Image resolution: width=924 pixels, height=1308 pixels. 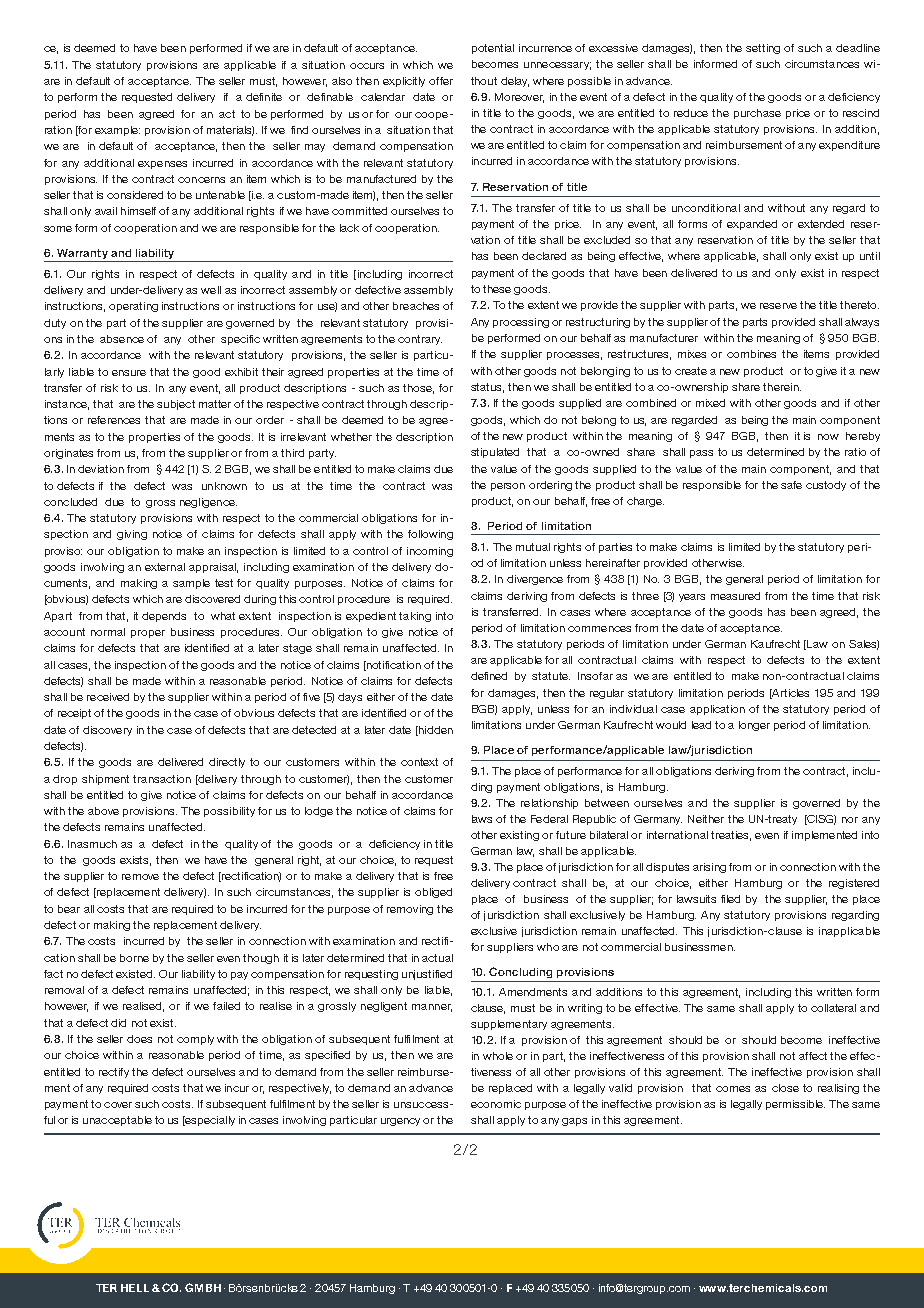 I want to click on remove, so click(x=140, y=877).
